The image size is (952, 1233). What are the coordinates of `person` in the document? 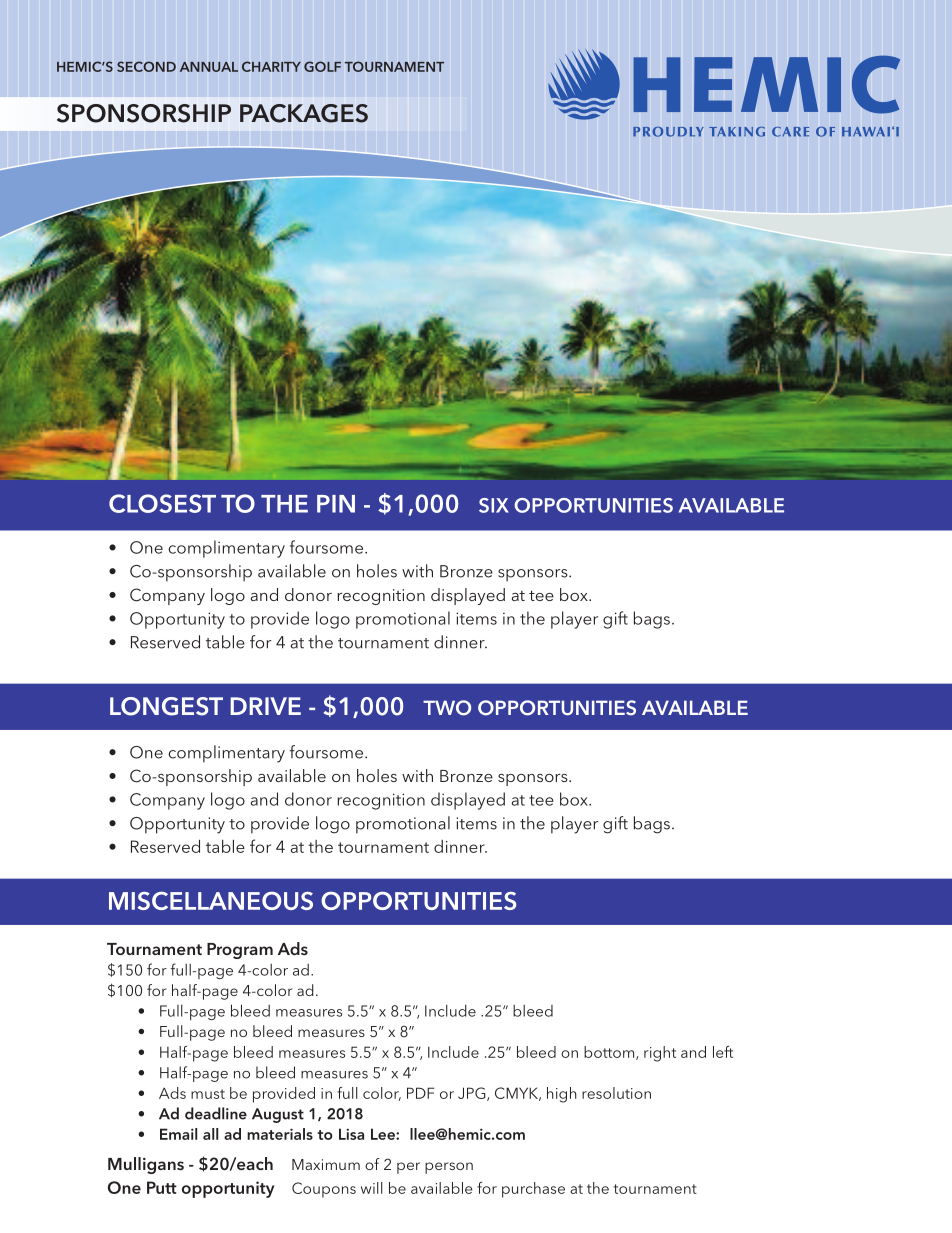 It's located at (449, 1168).
